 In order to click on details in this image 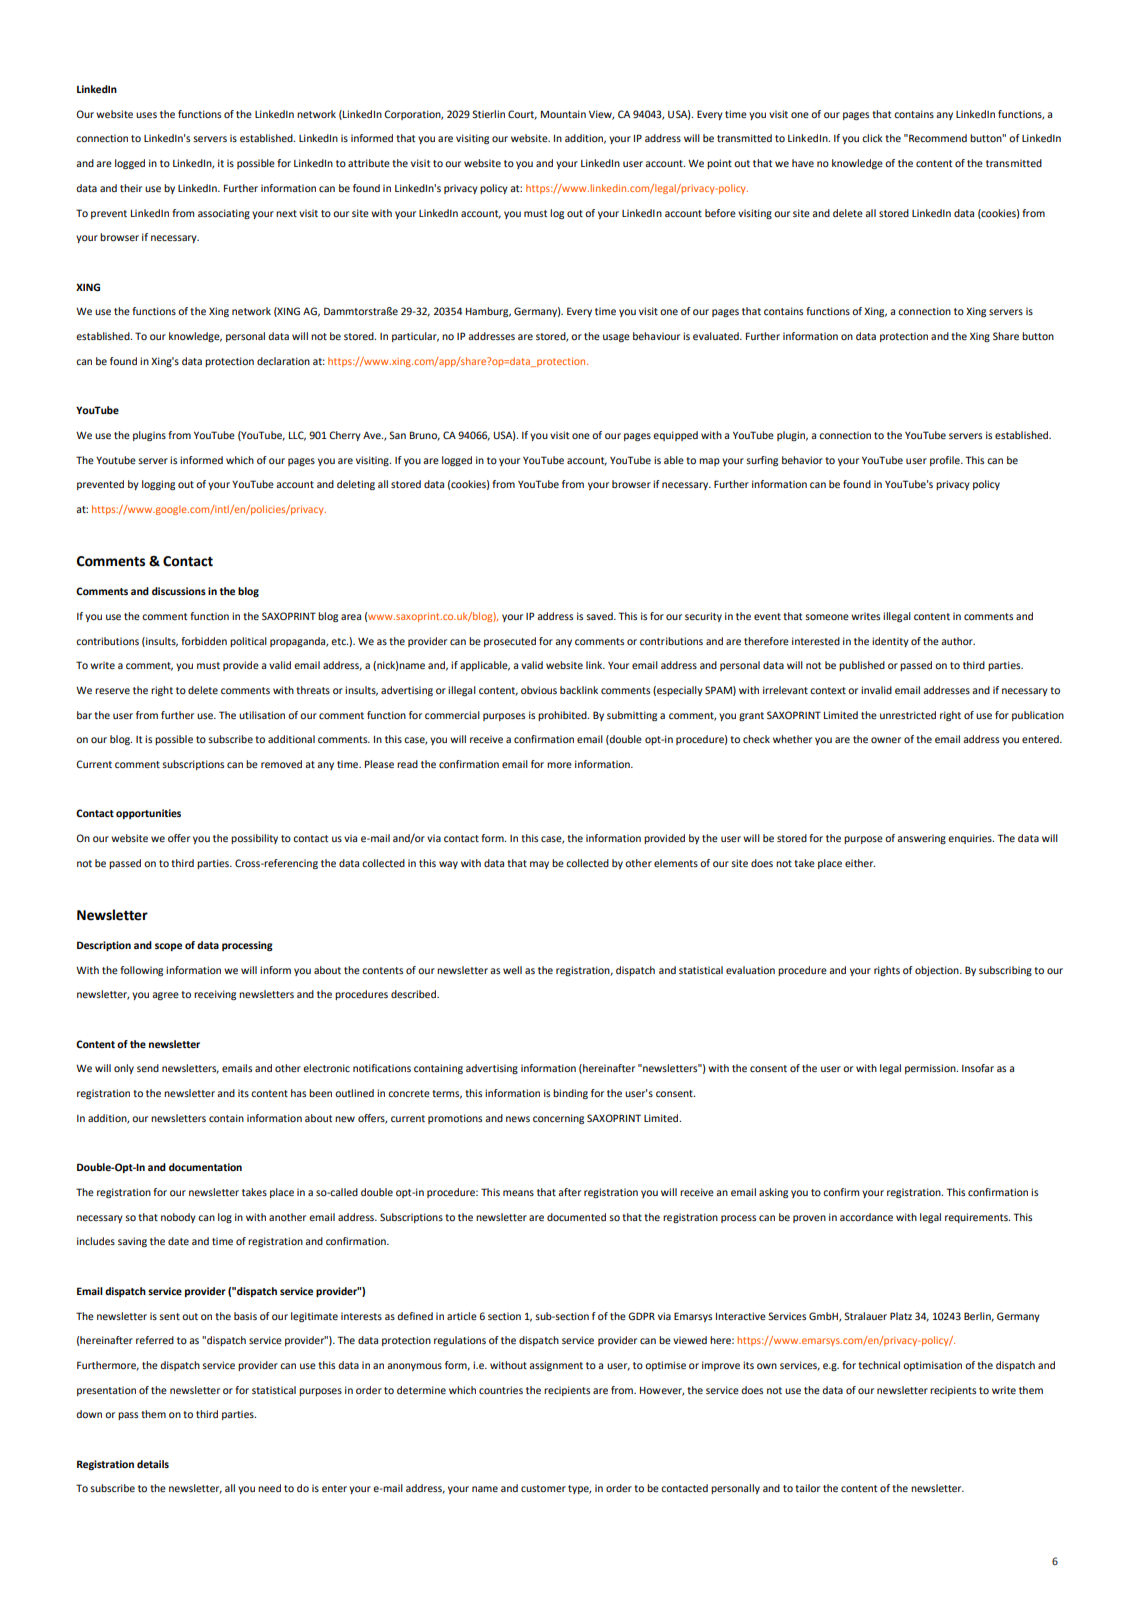, I will do `click(153, 1464)`.
